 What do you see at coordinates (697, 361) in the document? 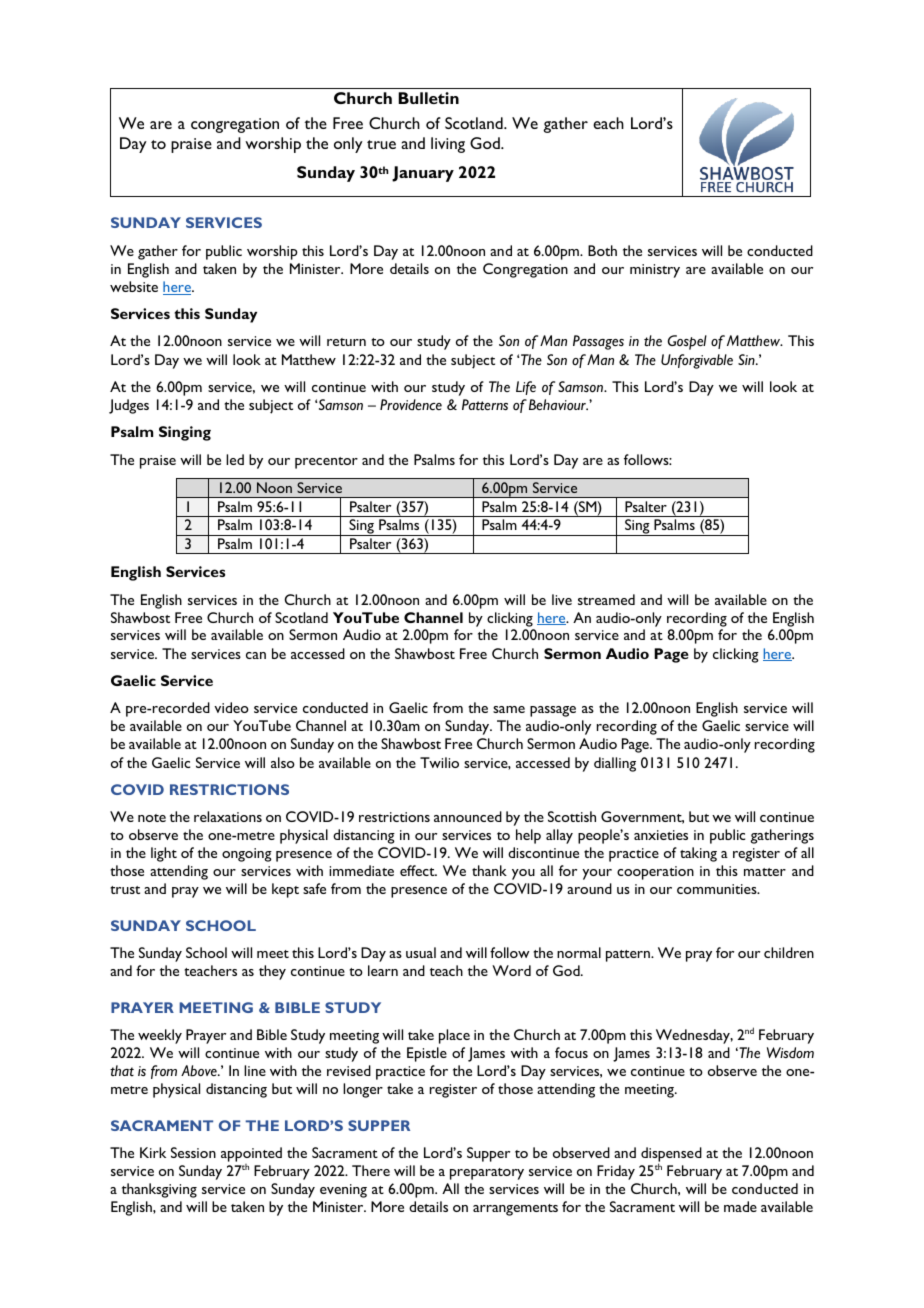
I see `Unforgivable` at bounding box center [697, 361].
